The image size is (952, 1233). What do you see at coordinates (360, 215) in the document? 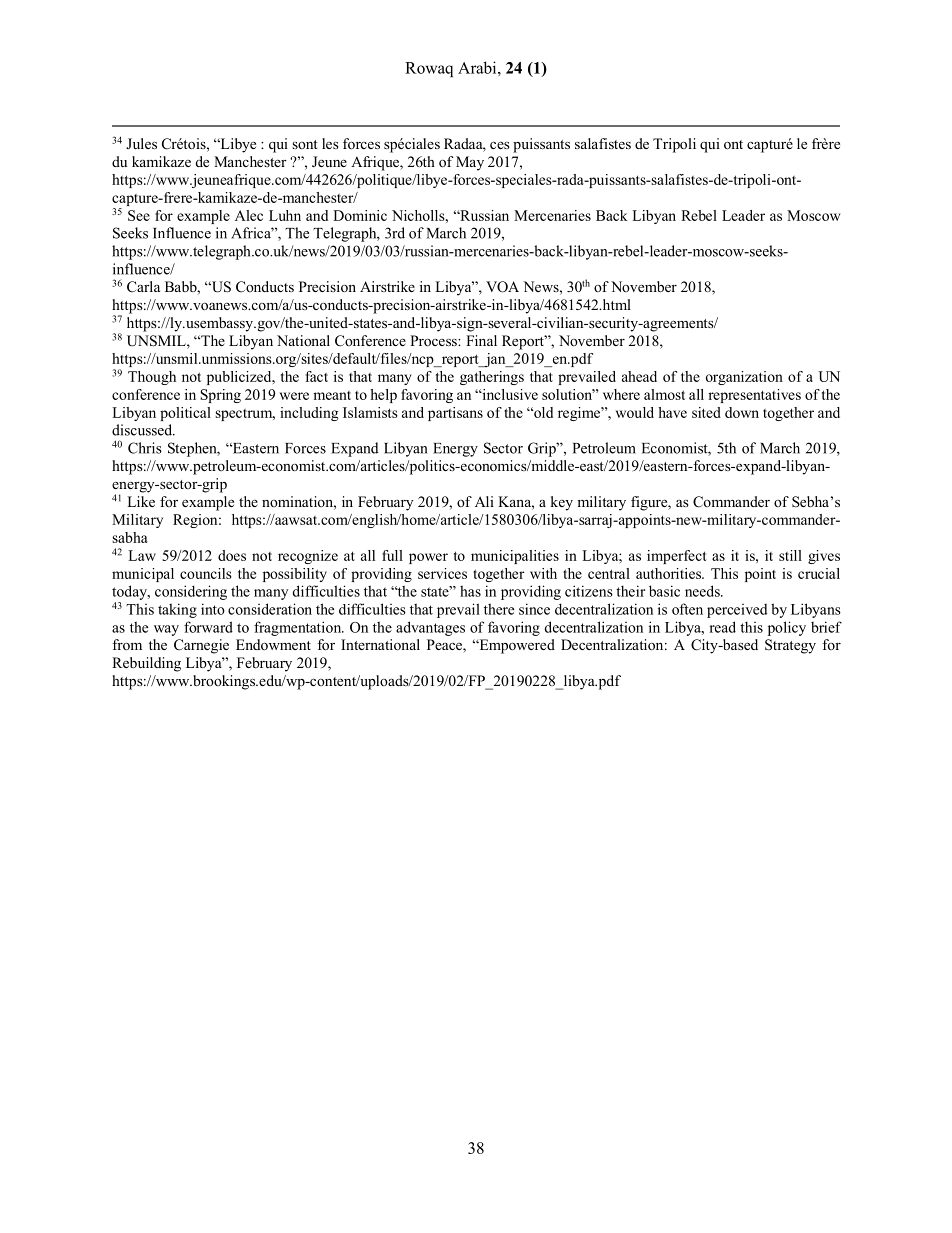
I see `Dominic` at bounding box center [360, 215].
